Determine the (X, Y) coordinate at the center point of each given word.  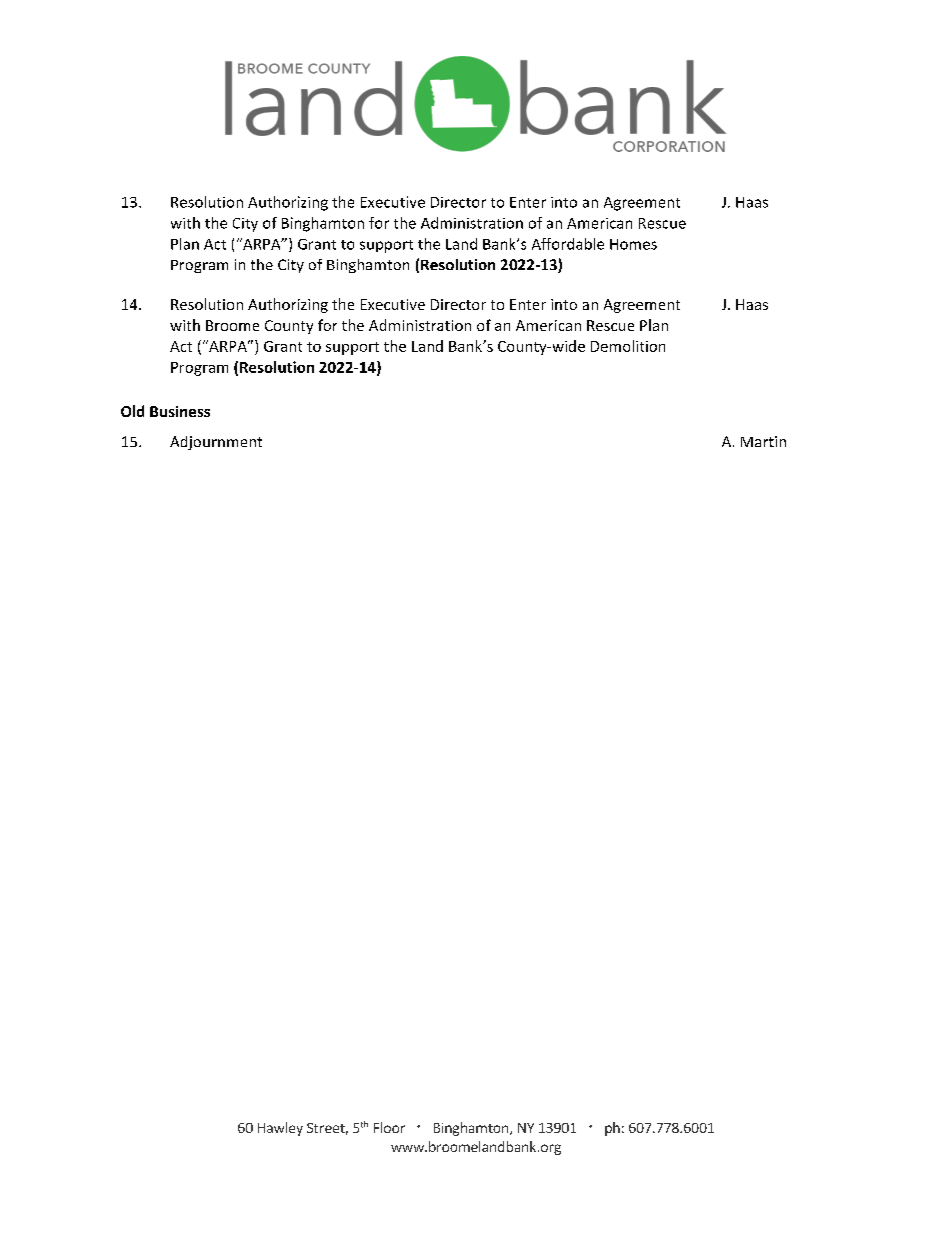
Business (180, 411)
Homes (633, 244)
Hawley (280, 1129)
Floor (389, 1127)
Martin (763, 441)
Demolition (628, 346)
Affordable (568, 244)
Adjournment (216, 443)
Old (132, 411)
